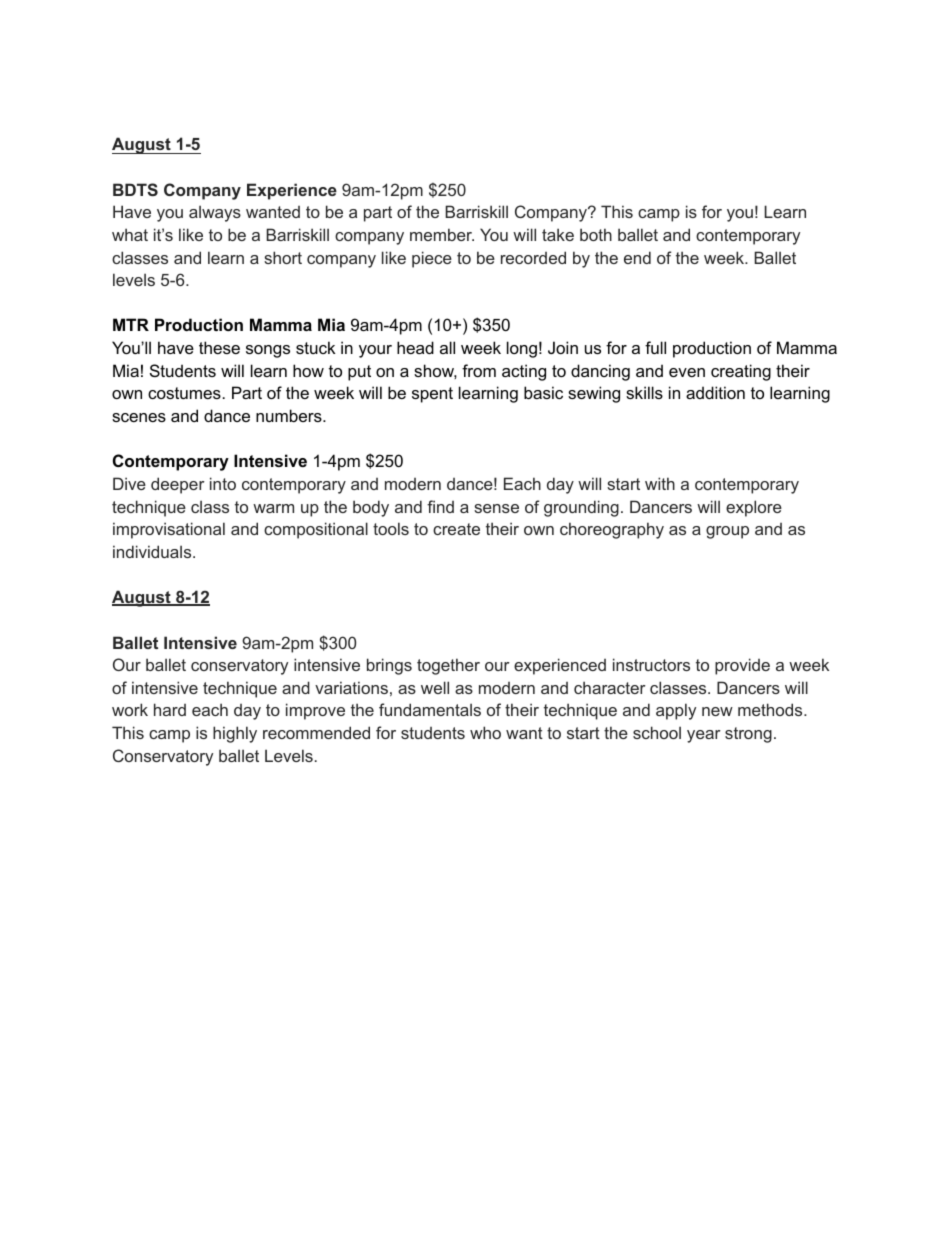  I want to click on fundamentals, so click(430, 709).
